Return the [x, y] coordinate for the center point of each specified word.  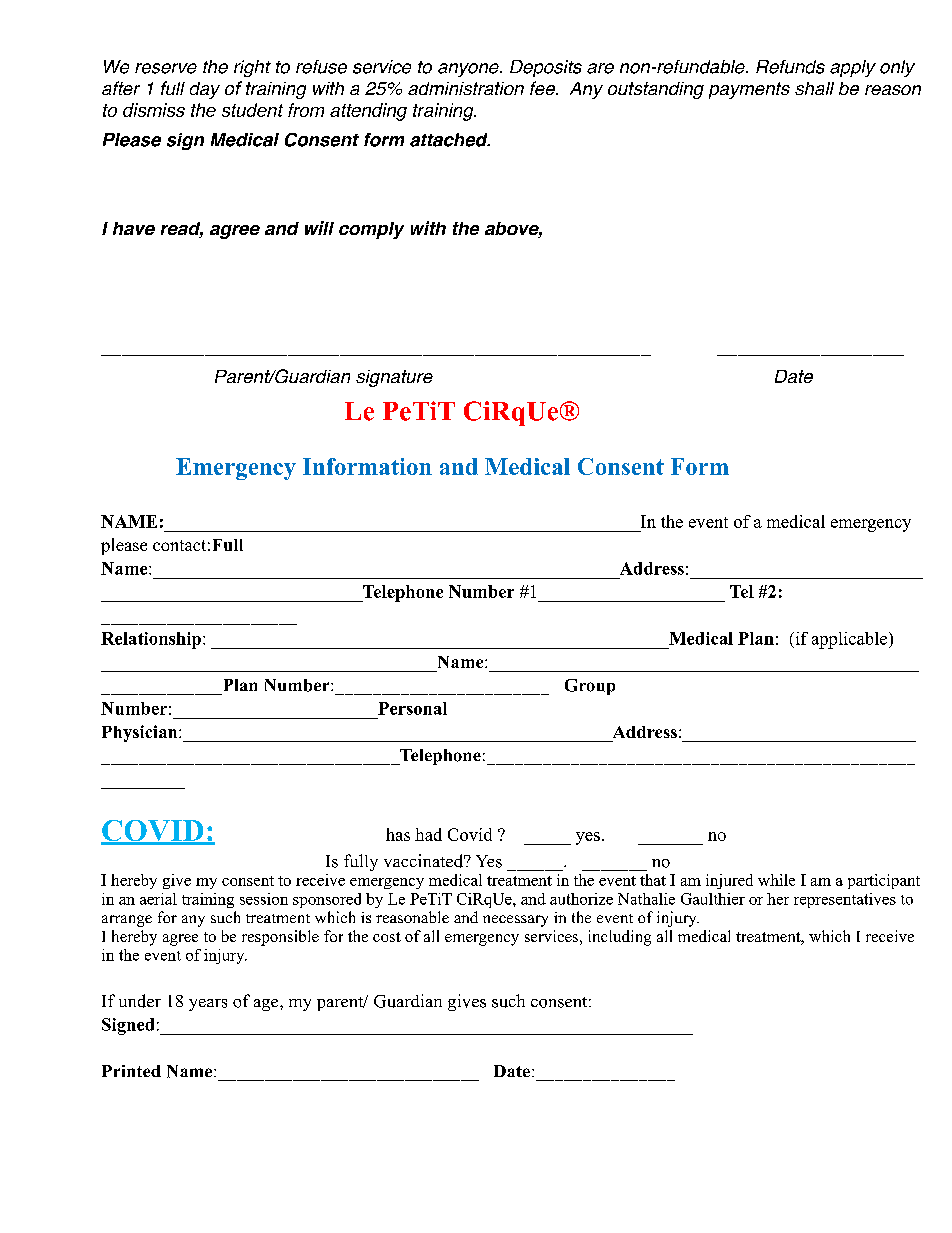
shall [814, 88]
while [776, 880]
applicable [851, 640]
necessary [515, 921]
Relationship [151, 640]
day [205, 90]
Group [590, 687]
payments [749, 90]
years [208, 1005]
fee [543, 88]
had [428, 834]
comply [371, 230]
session [264, 899]
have [134, 228]
